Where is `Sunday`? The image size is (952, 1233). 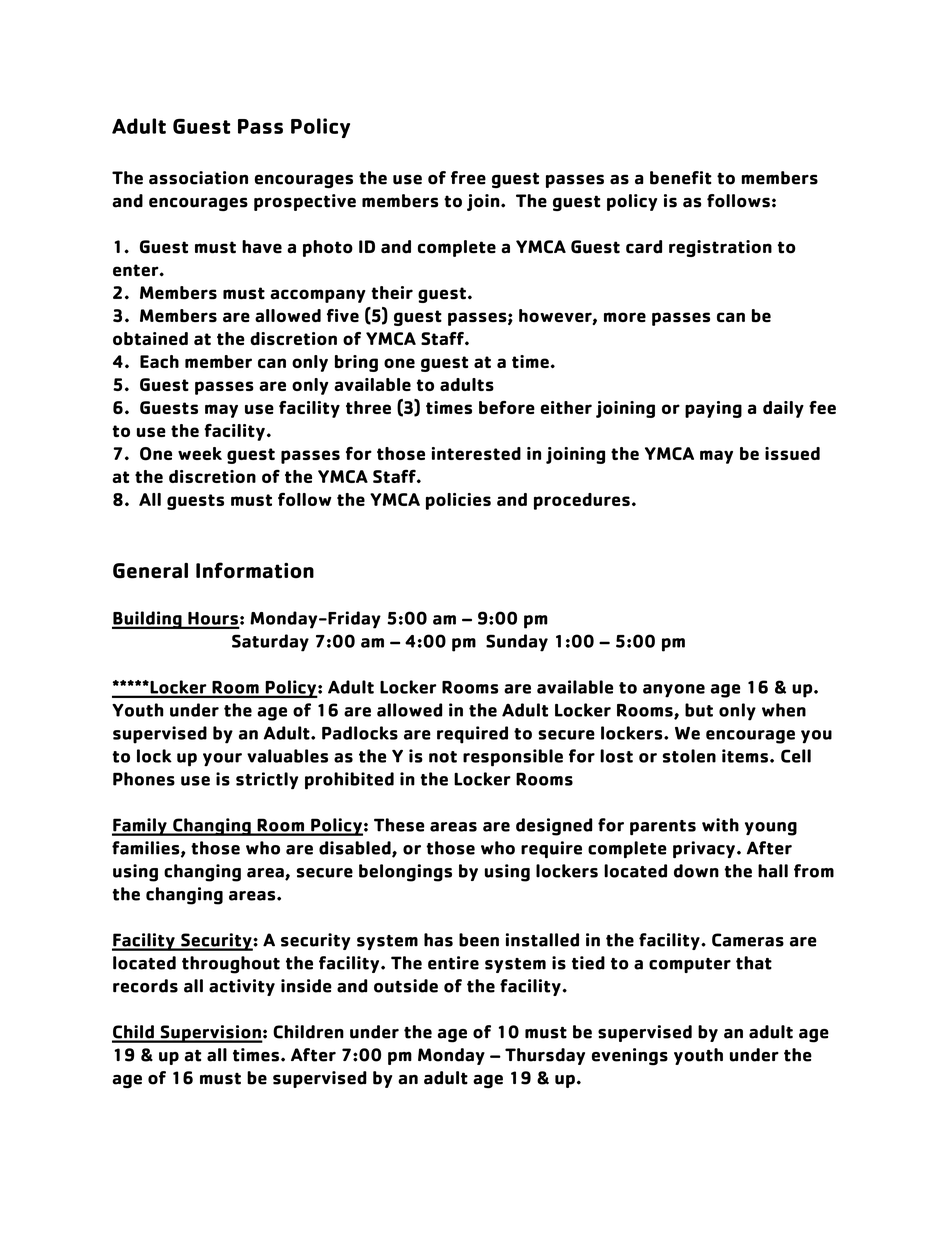 Sunday is located at coordinates (517, 643).
